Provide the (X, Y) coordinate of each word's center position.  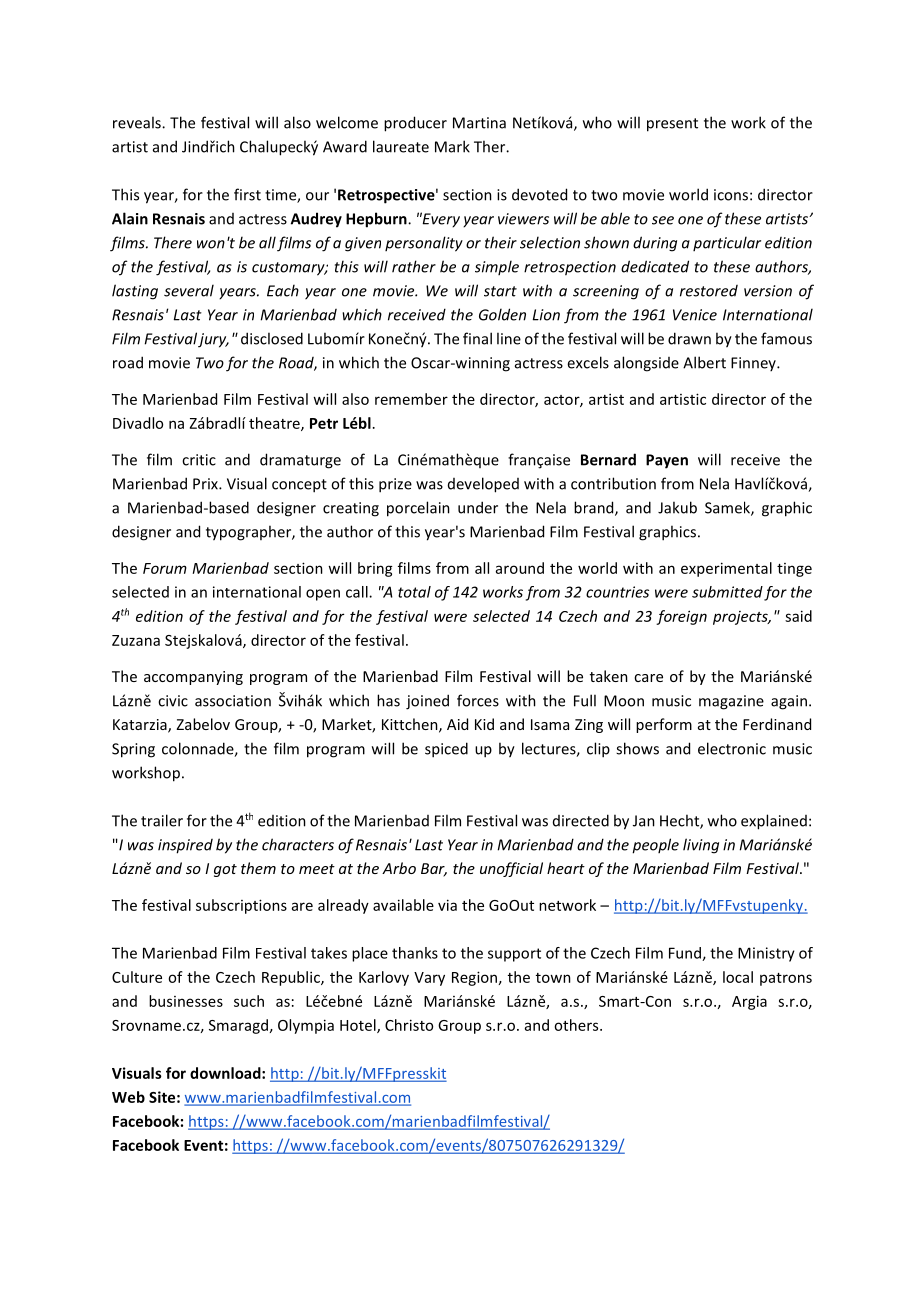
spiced (446, 750)
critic (199, 460)
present (672, 125)
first (247, 194)
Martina (479, 123)
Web (128, 1097)
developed (483, 485)
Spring (133, 750)
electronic (732, 748)
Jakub (677, 507)
